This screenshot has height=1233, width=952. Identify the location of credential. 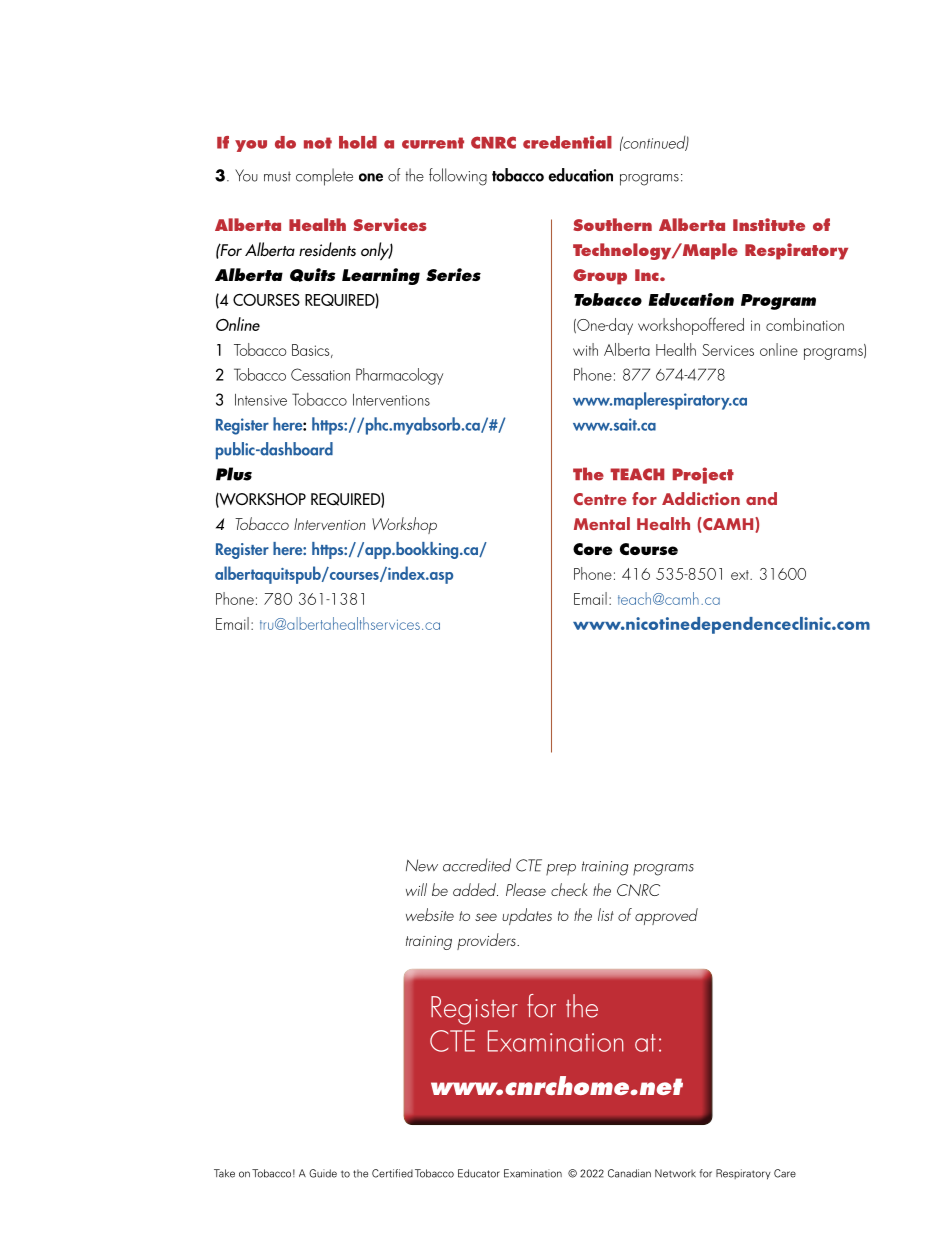
(567, 142).
